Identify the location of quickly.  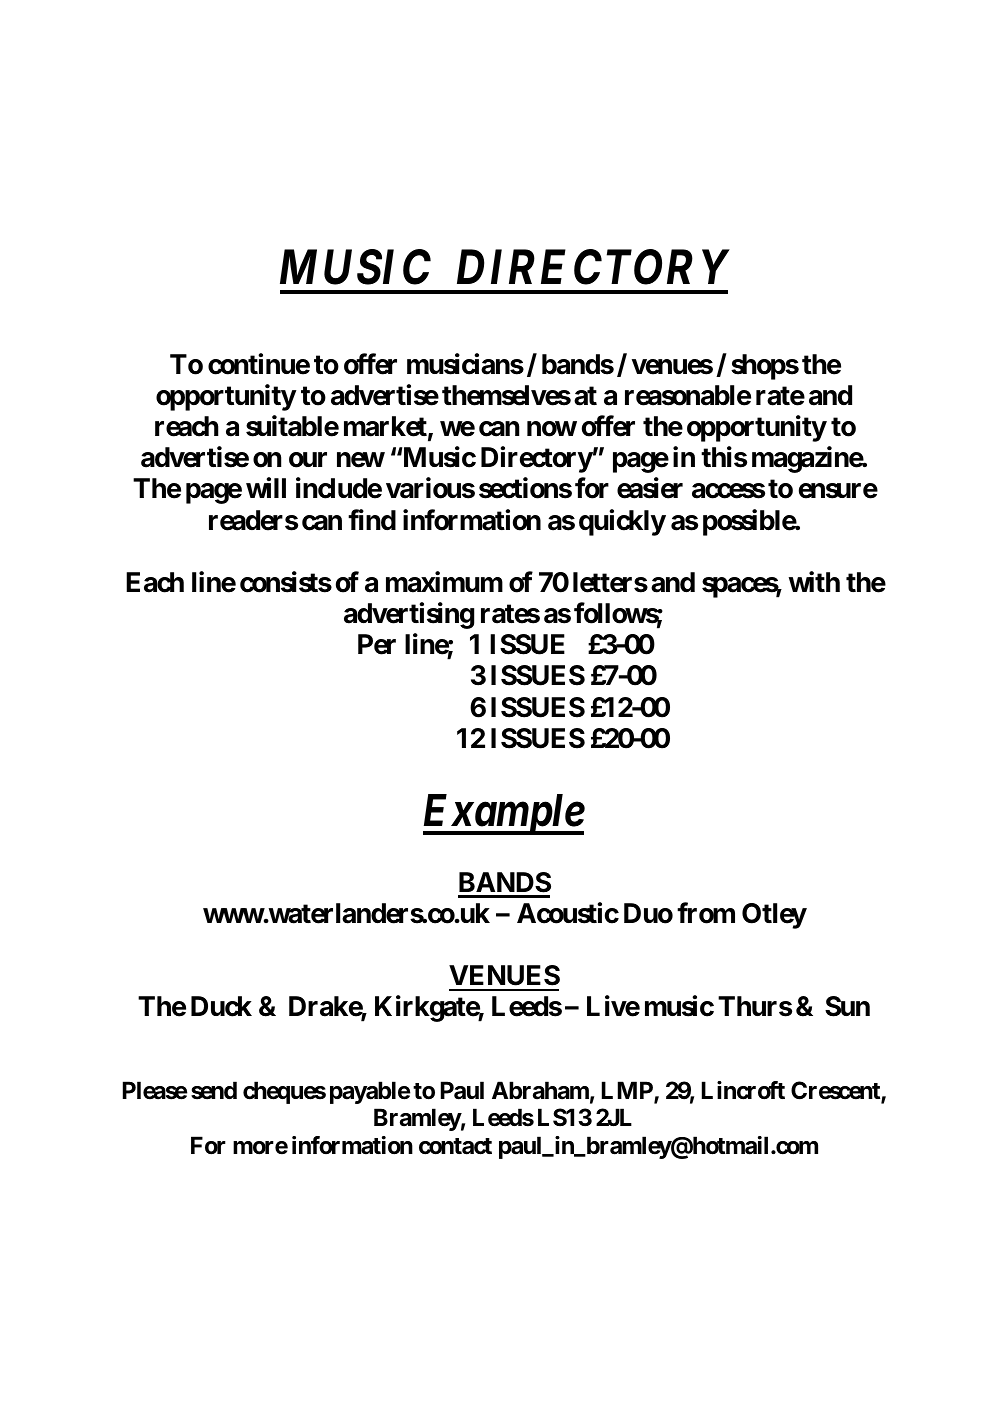
(622, 522).
